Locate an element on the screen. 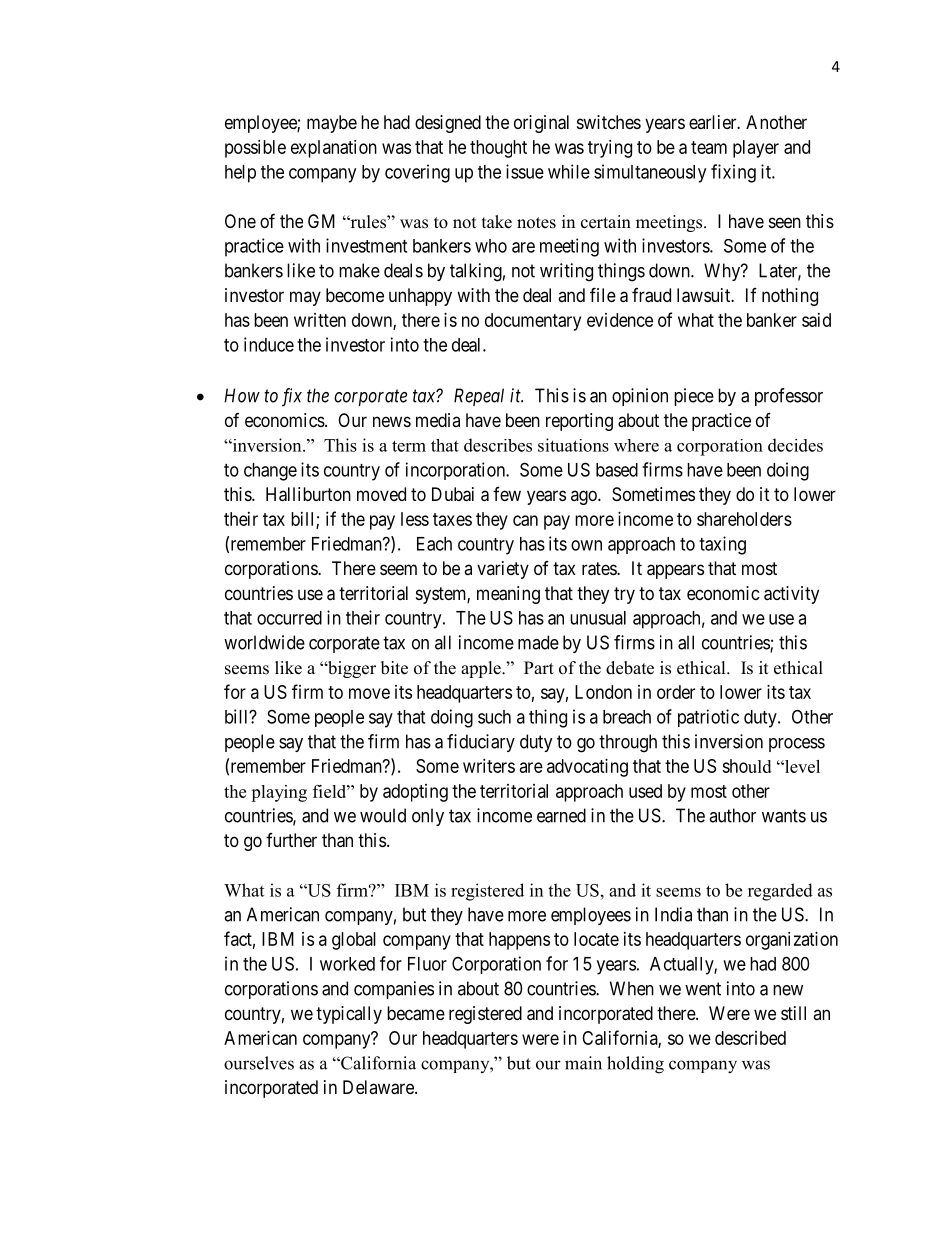 This screenshot has height=1233, width=952. further is located at coordinates (291, 840).
